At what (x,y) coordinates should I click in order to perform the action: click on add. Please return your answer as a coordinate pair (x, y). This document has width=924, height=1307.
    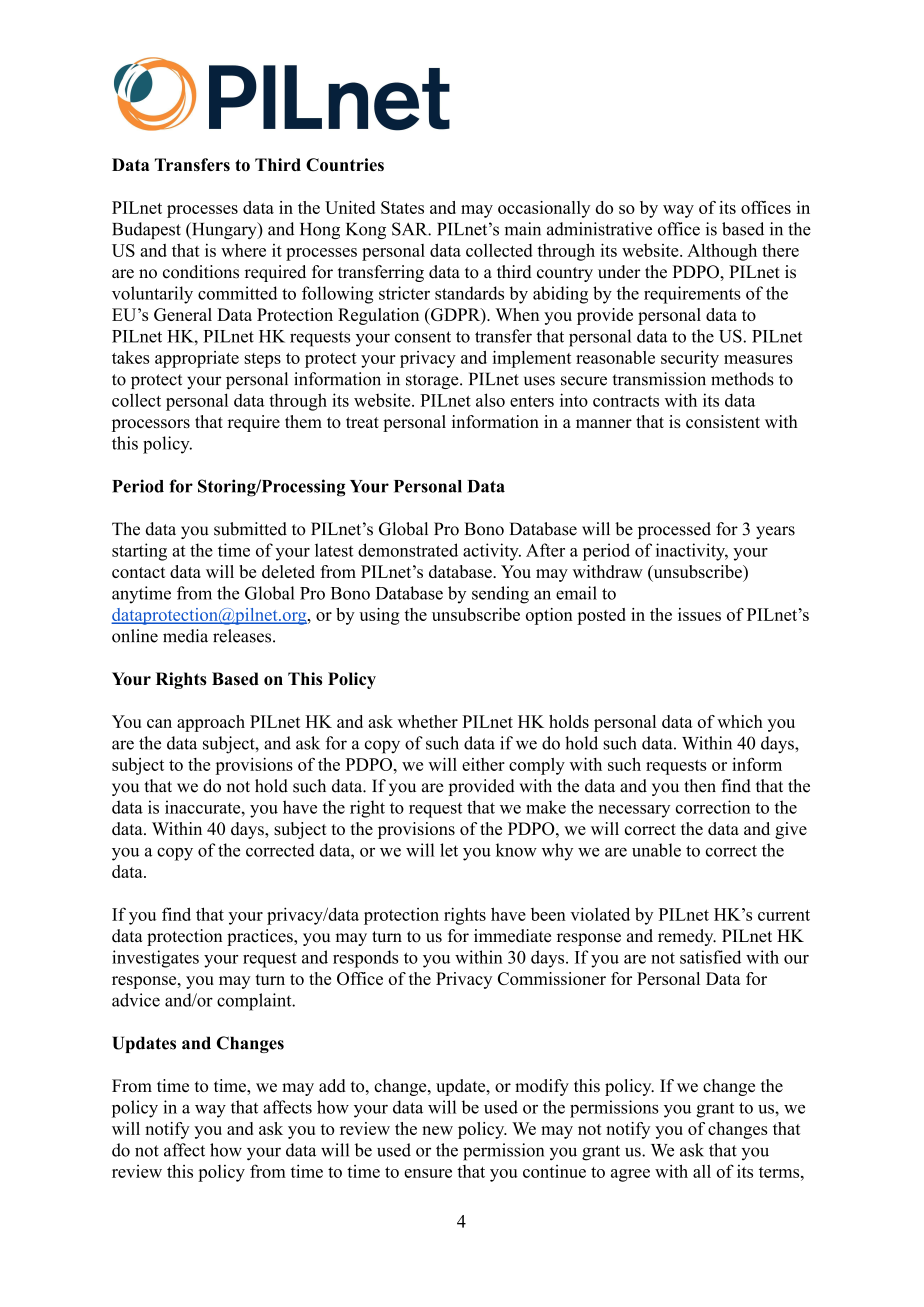
    Looking at the image, I should click on (332, 1085).
